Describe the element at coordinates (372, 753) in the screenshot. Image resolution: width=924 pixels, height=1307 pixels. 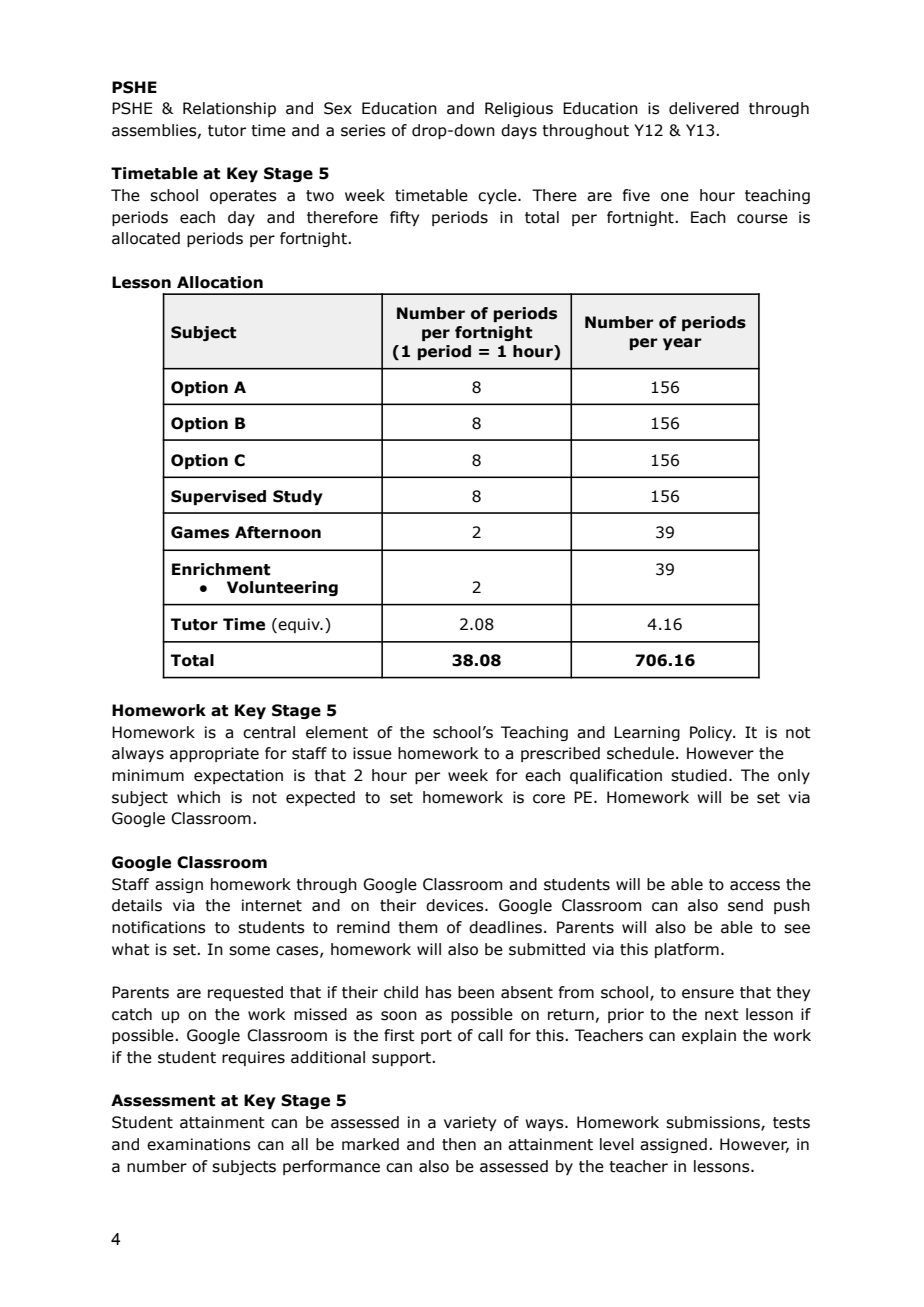
I see `issue` at that location.
